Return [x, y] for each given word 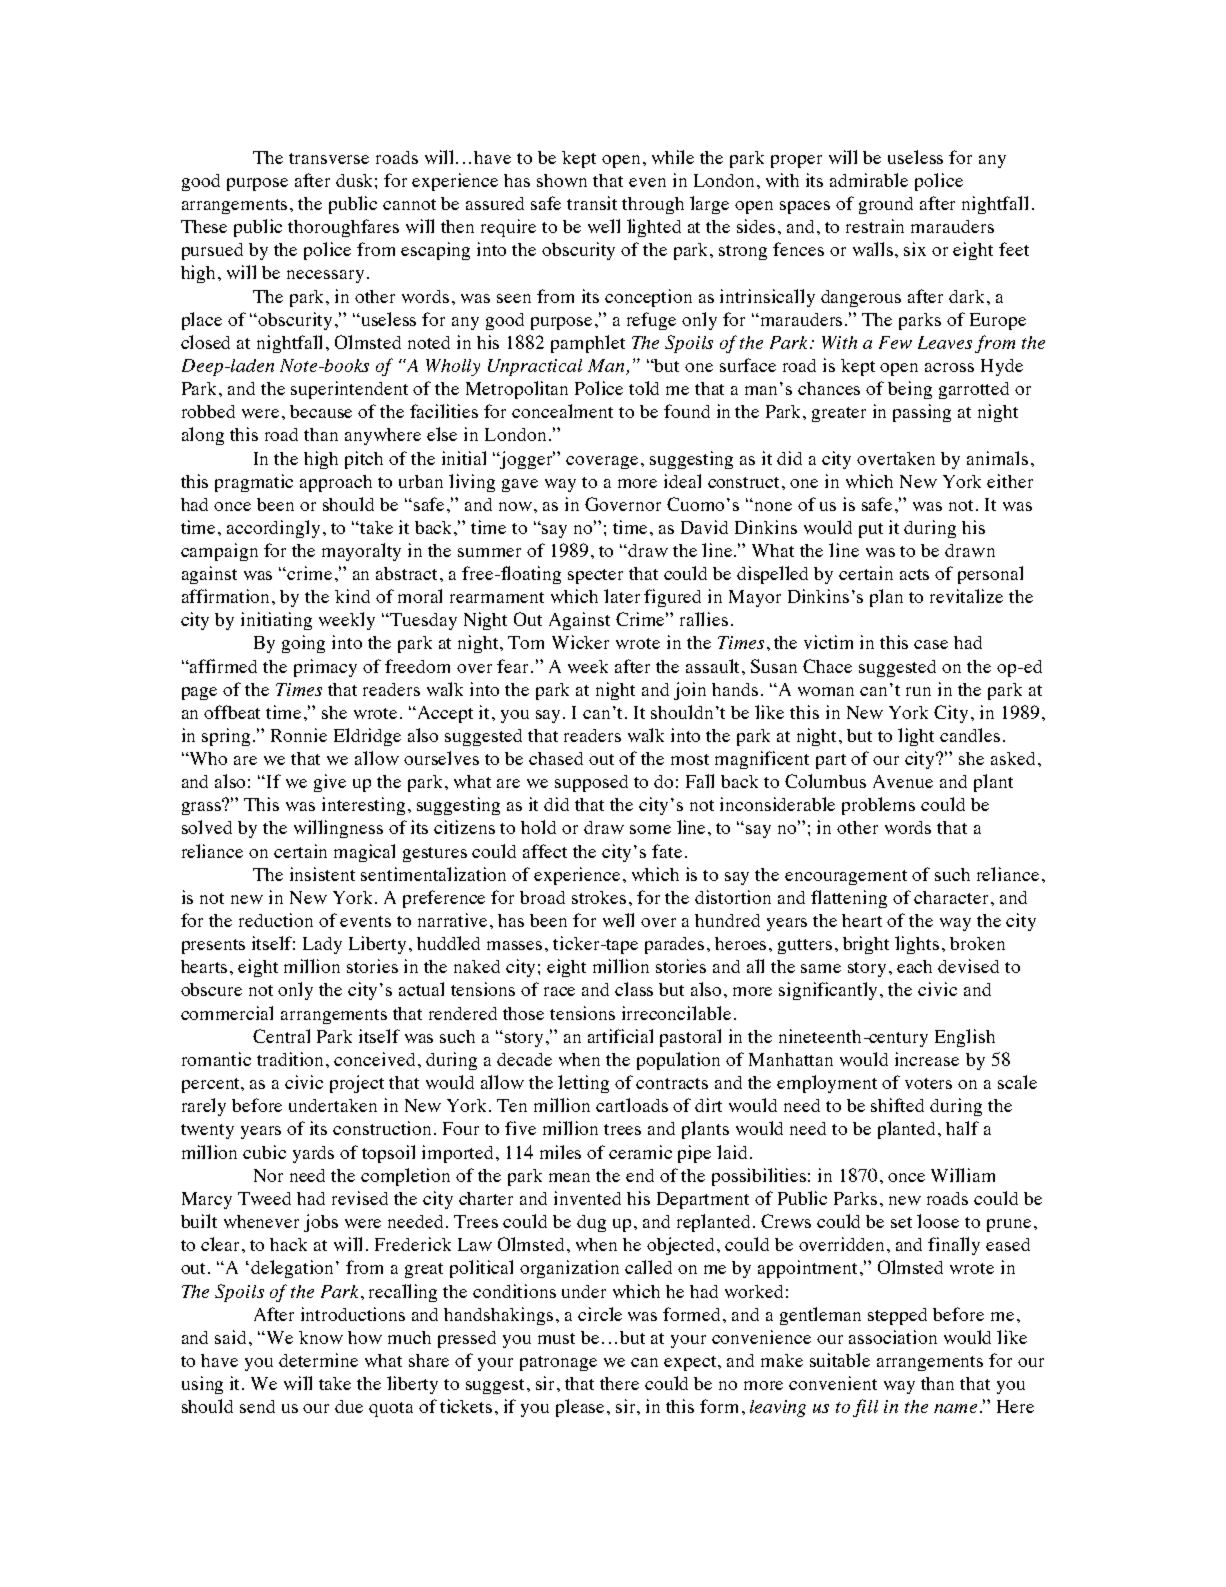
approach [336, 483]
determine [318, 1360]
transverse [329, 158]
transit [592, 203]
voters [928, 1083]
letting [583, 1084]
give [330, 783]
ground [886, 205]
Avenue [903, 781]
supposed [591, 783]
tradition [292, 1059]
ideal [682, 481]
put [871, 530]
